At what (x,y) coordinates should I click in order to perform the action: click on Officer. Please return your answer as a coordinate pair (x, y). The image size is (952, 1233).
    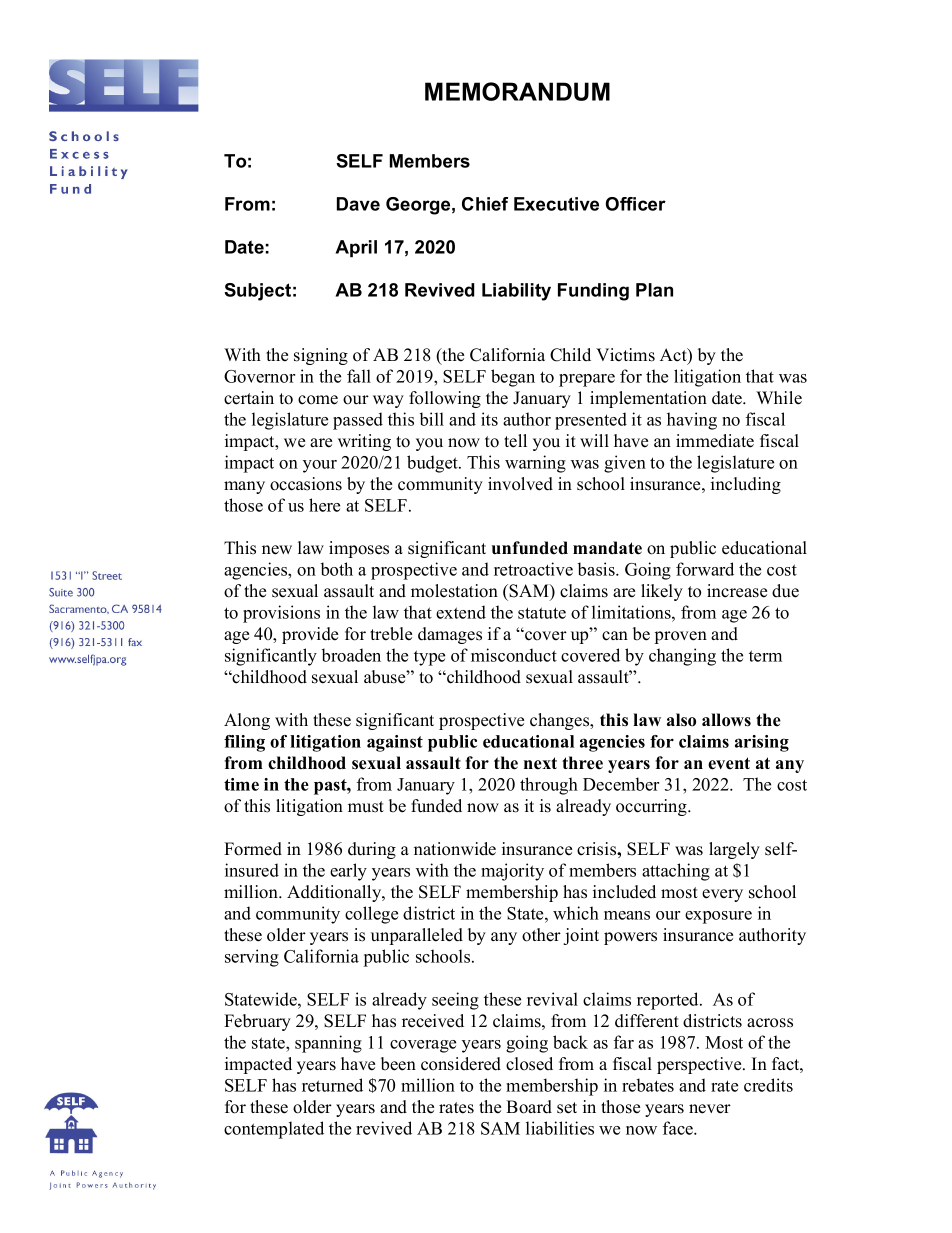
    Looking at the image, I should click on (636, 204).
